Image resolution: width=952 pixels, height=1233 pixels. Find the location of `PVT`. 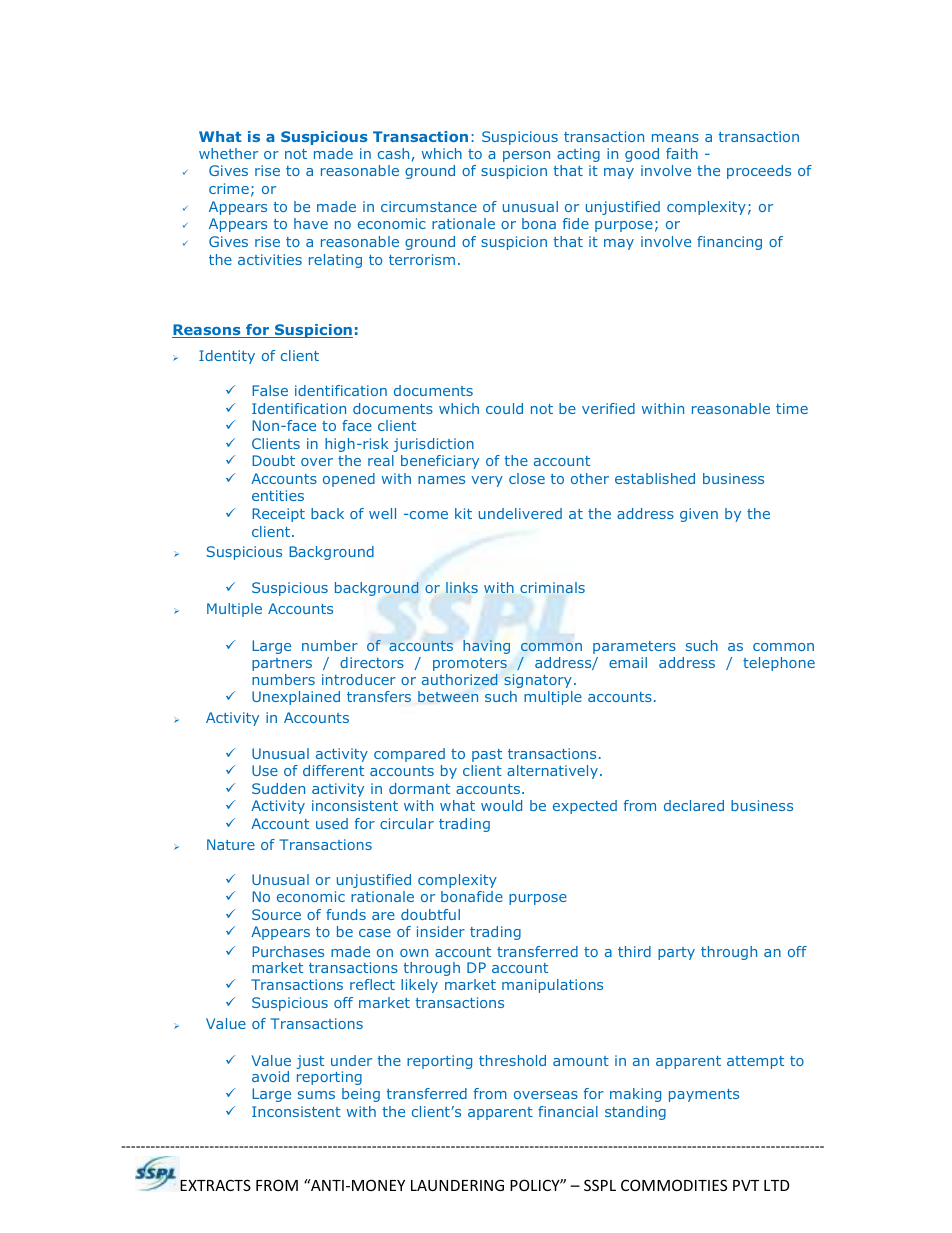

PVT is located at coordinates (746, 1185).
